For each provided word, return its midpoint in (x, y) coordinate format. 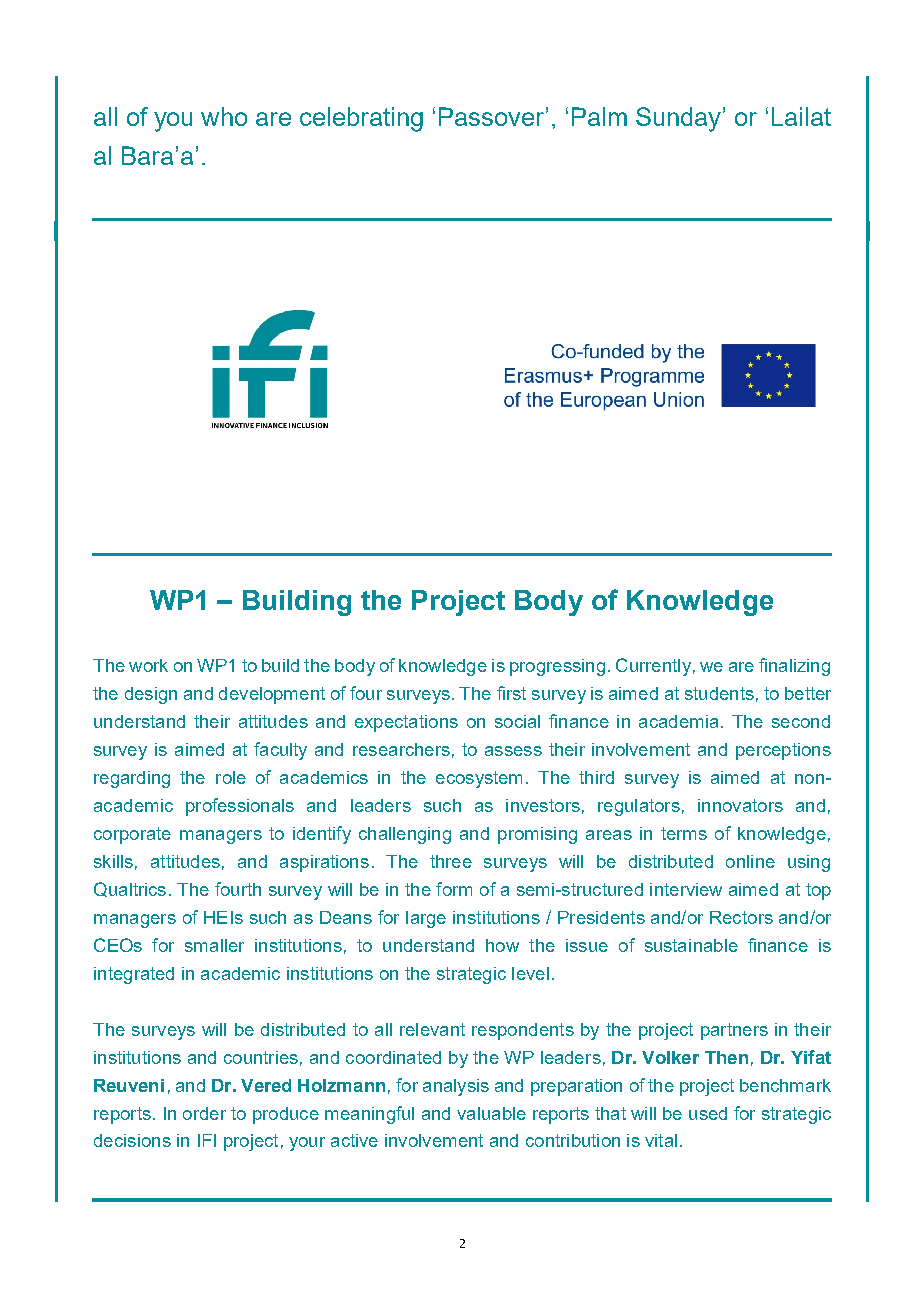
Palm (599, 116)
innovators (740, 805)
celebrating (361, 119)
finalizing (794, 667)
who (224, 116)
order (204, 1113)
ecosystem (479, 779)
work (148, 665)
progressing (557, 667)
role (231, 777)
